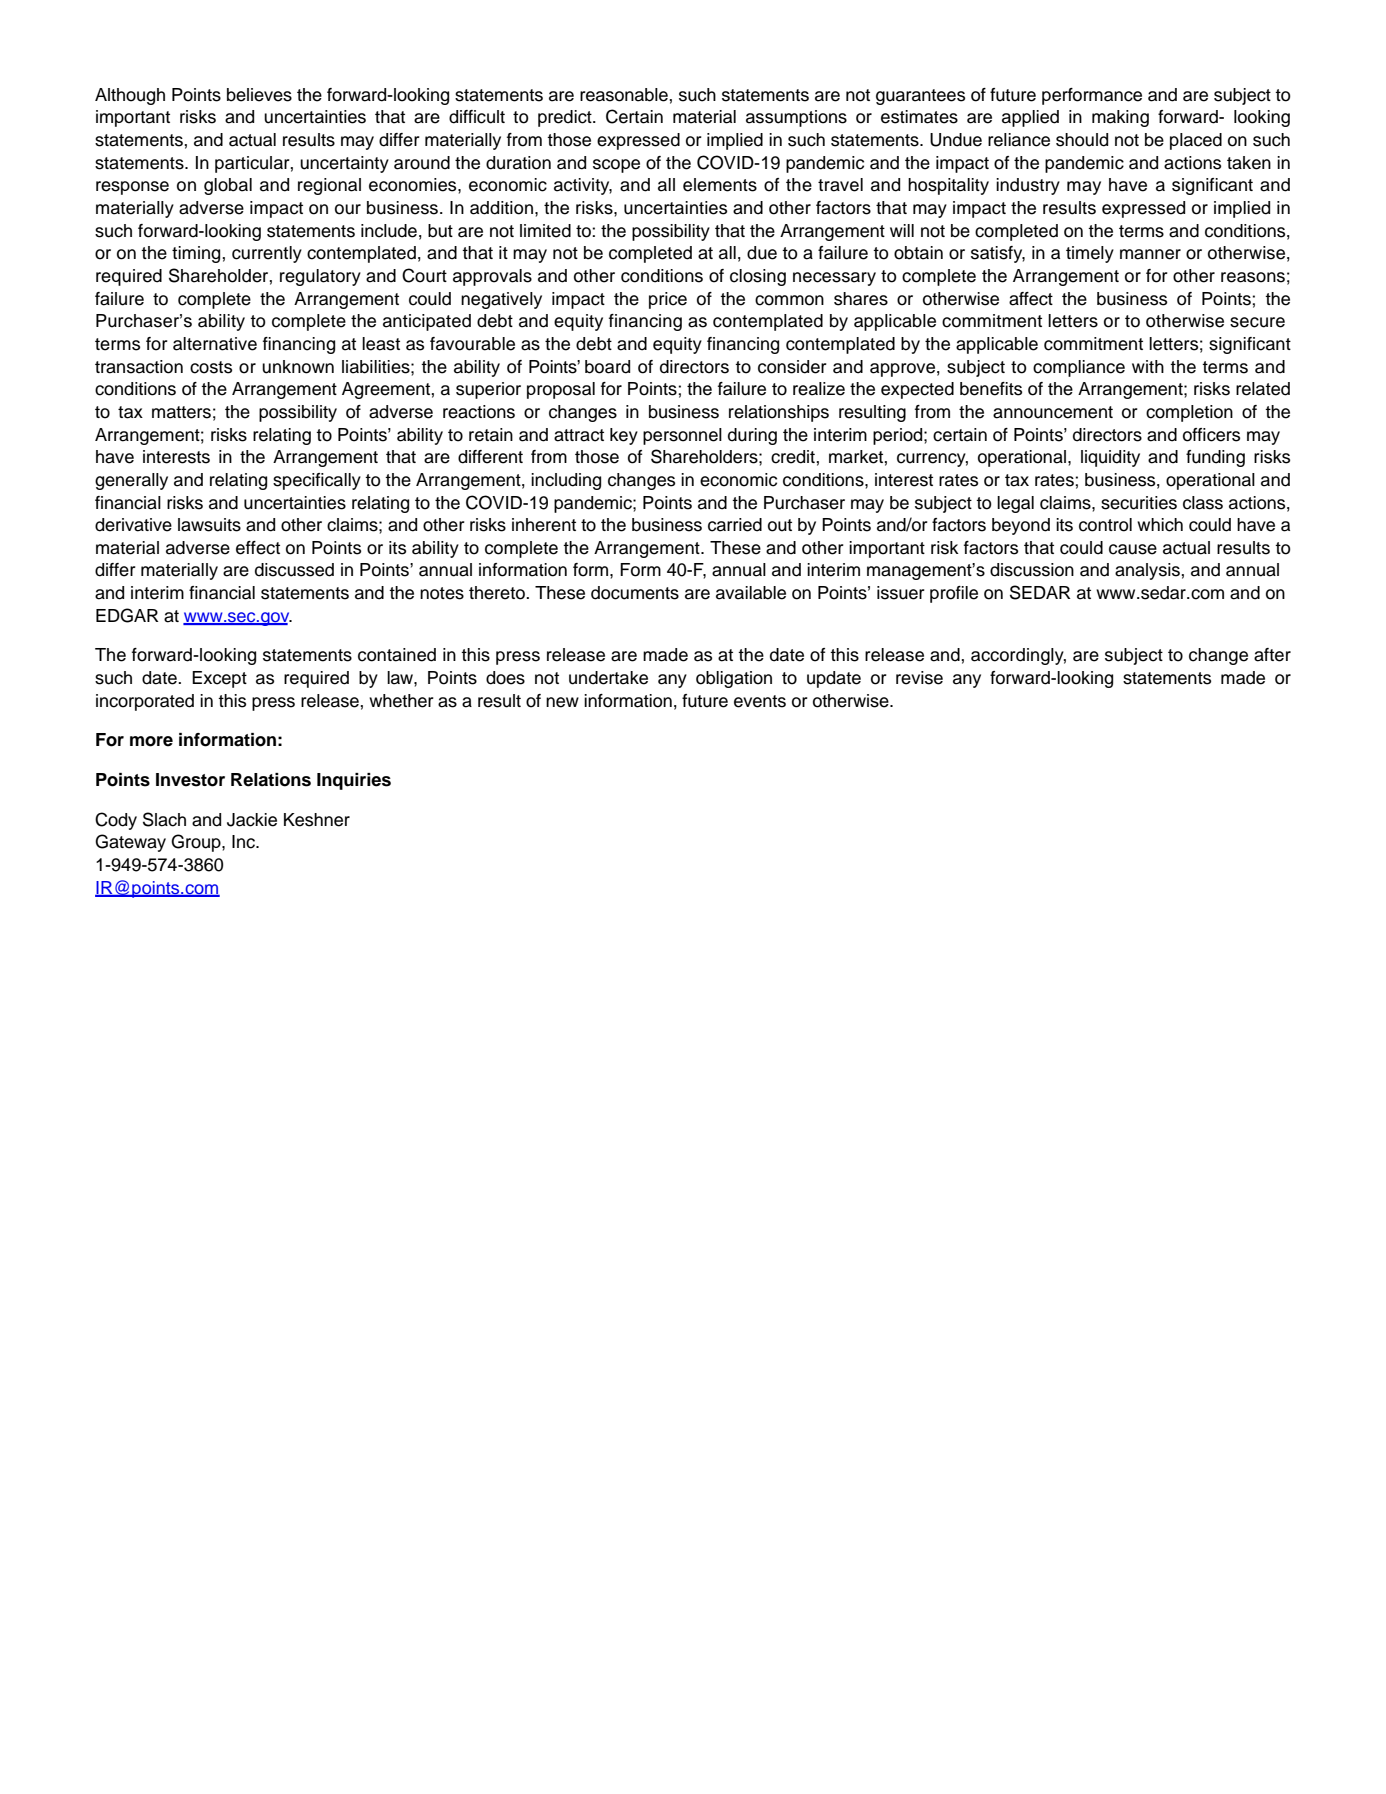 The height and width of the screenshot is (1794, 1386). Describe the element at coordinates (682, 436) in the screenshot. I see `personnel` at that location.
